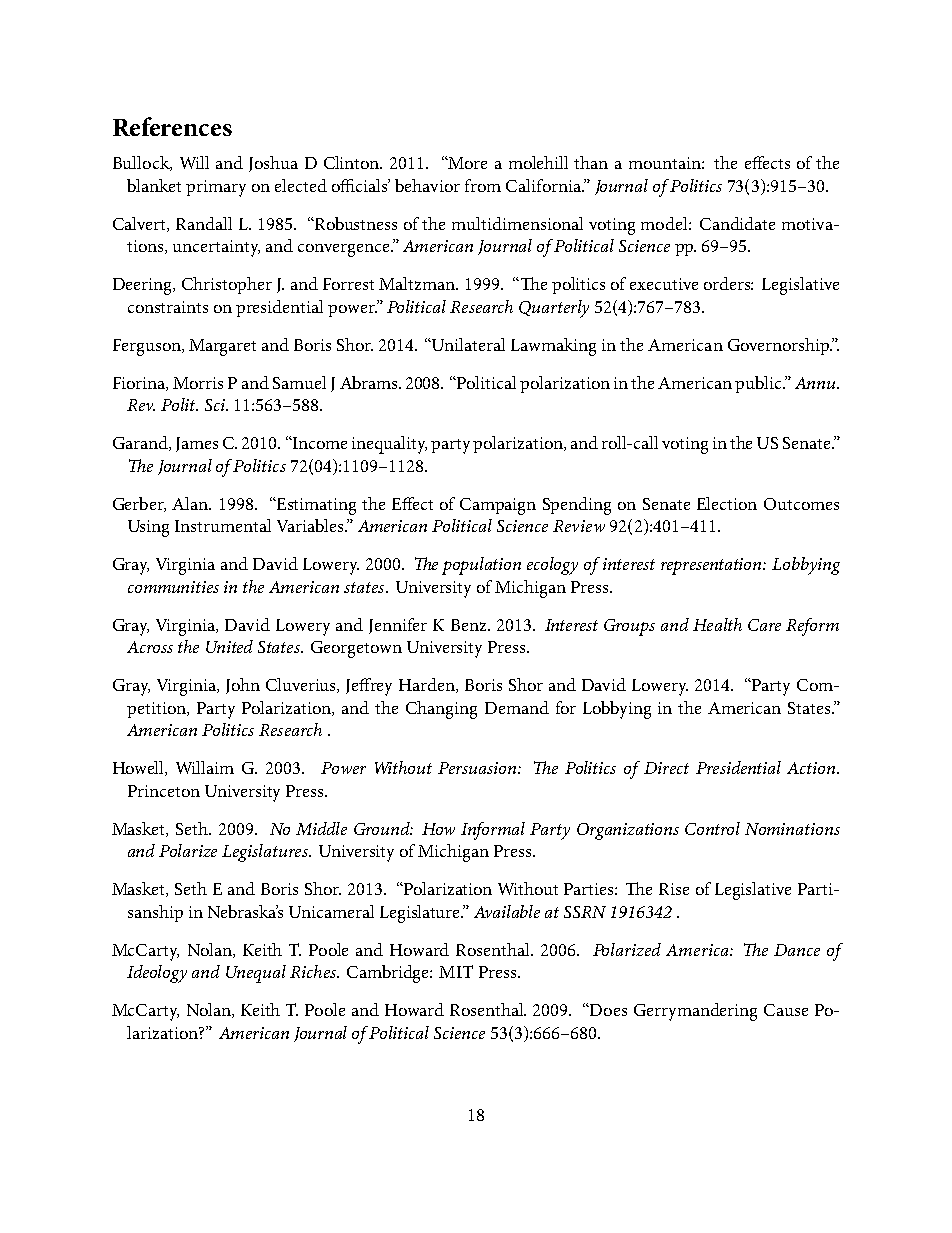 The image size is (952, 1233). I want to click on More, so click(467, 163).
